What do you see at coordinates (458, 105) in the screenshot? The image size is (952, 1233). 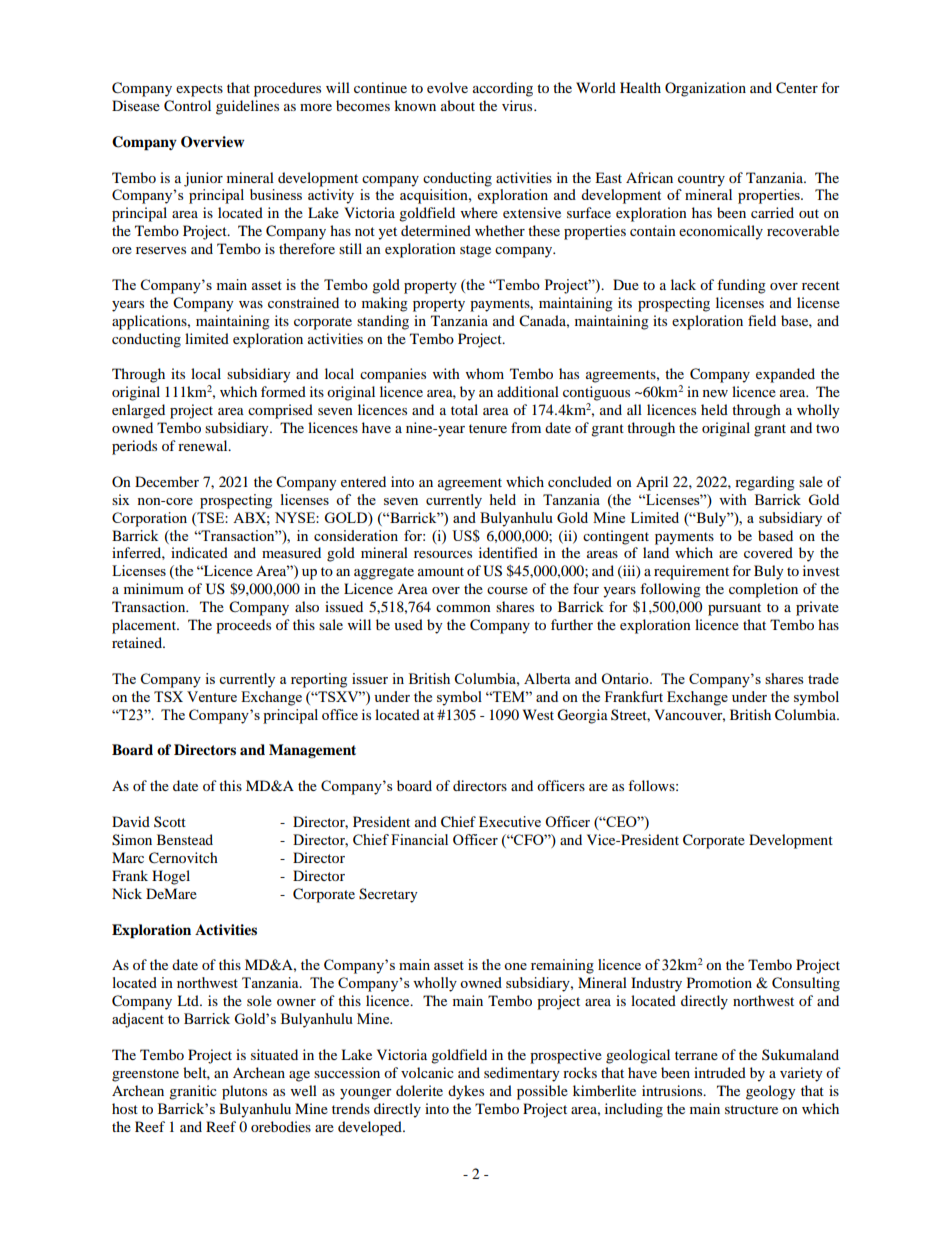 I see `about` at bounding box center [458, 105].
